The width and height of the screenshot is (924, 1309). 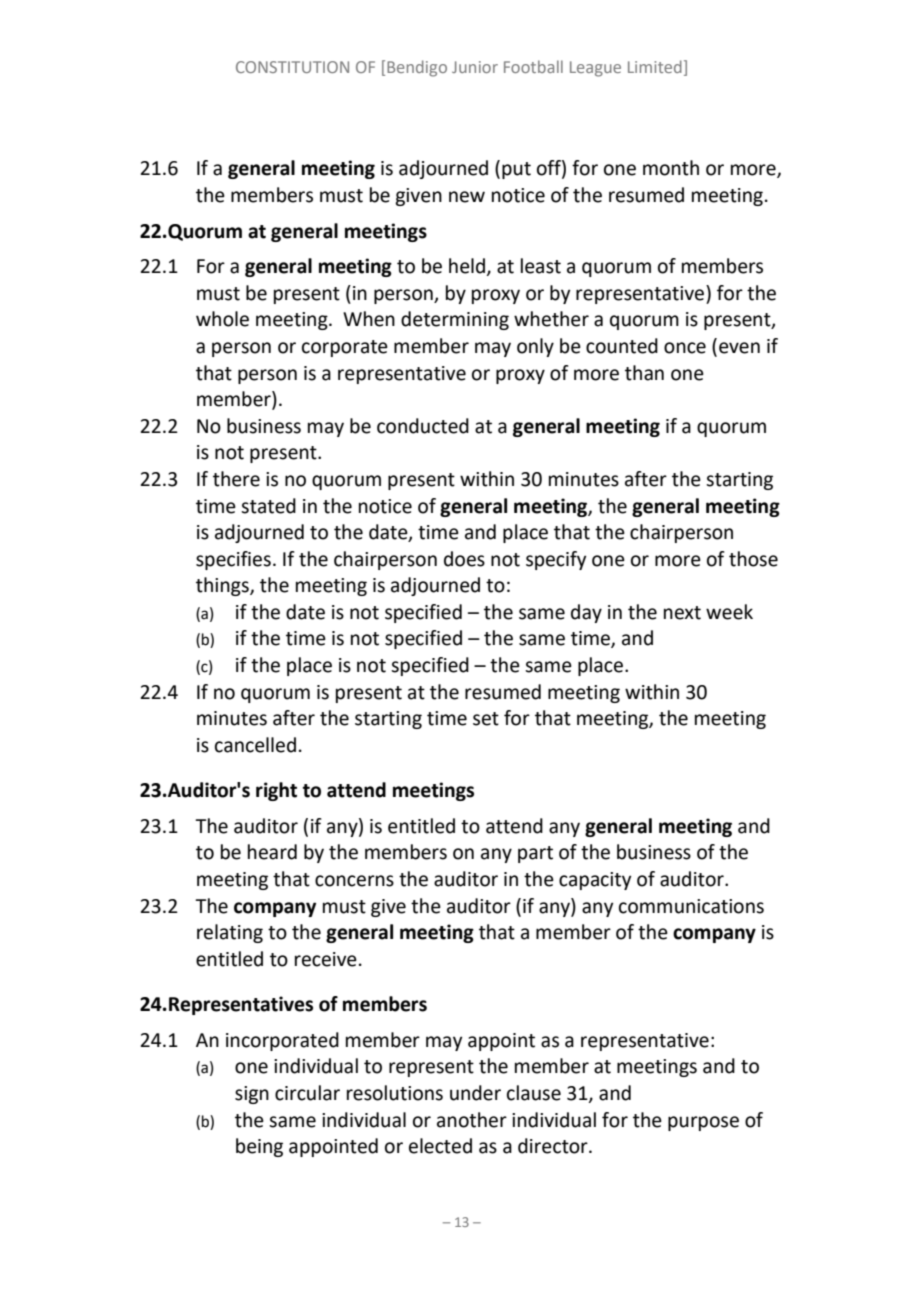 I want to click on part, so click(x=535, y=854).
